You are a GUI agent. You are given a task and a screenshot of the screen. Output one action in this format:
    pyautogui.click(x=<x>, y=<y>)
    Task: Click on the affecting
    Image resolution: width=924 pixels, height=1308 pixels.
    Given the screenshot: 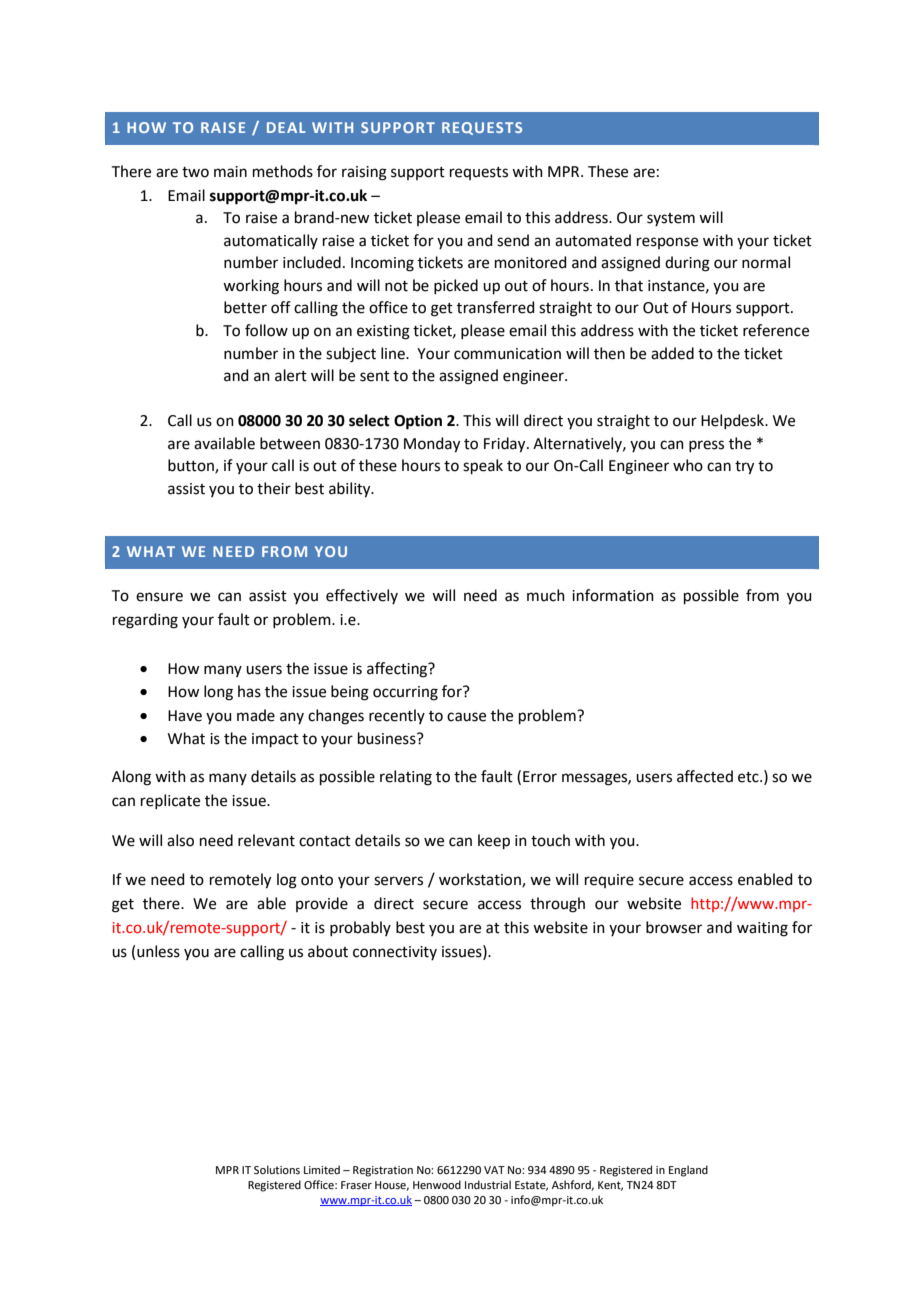 What is the action you would take?
    pyautogui.click(x=398, y=670)
